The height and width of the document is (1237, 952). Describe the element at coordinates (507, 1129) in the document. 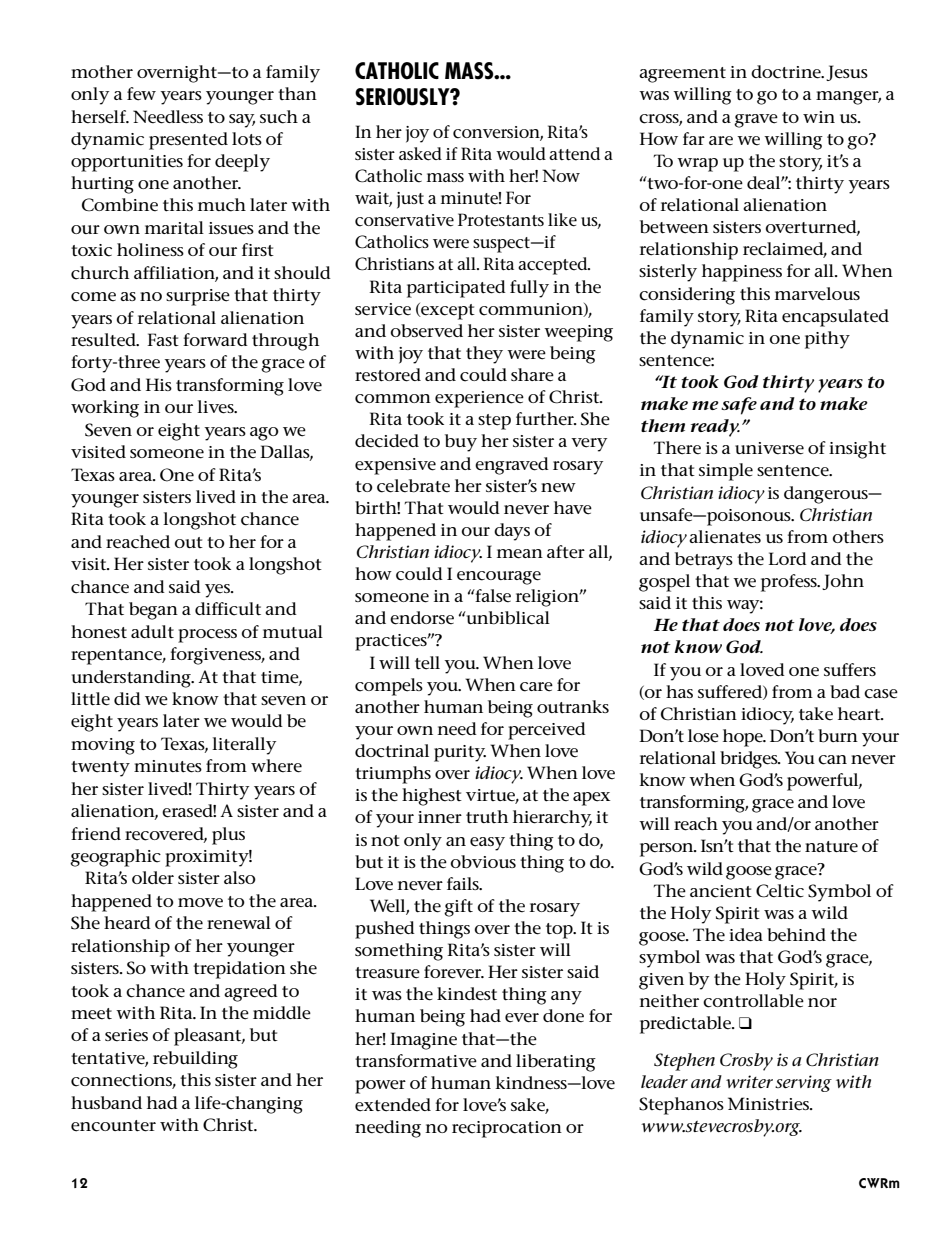

I see `reciprocation` at that location.
